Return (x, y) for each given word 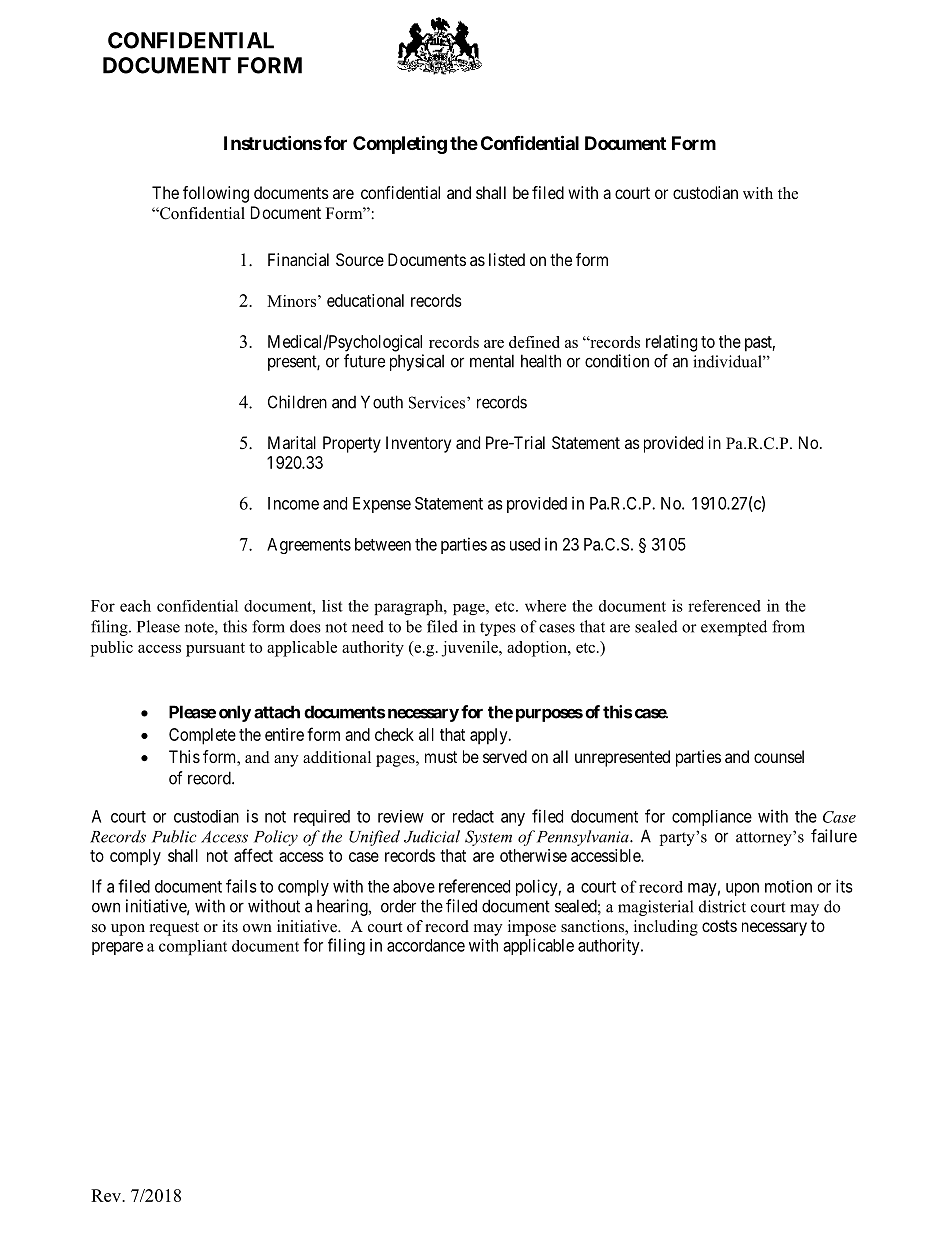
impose (532, 928)
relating (671, 343)
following (216, 194)
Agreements (309, 546)
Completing (400, 144)
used (525, 544)
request (174, 929)
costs (719, 926)
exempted (734, 628)
